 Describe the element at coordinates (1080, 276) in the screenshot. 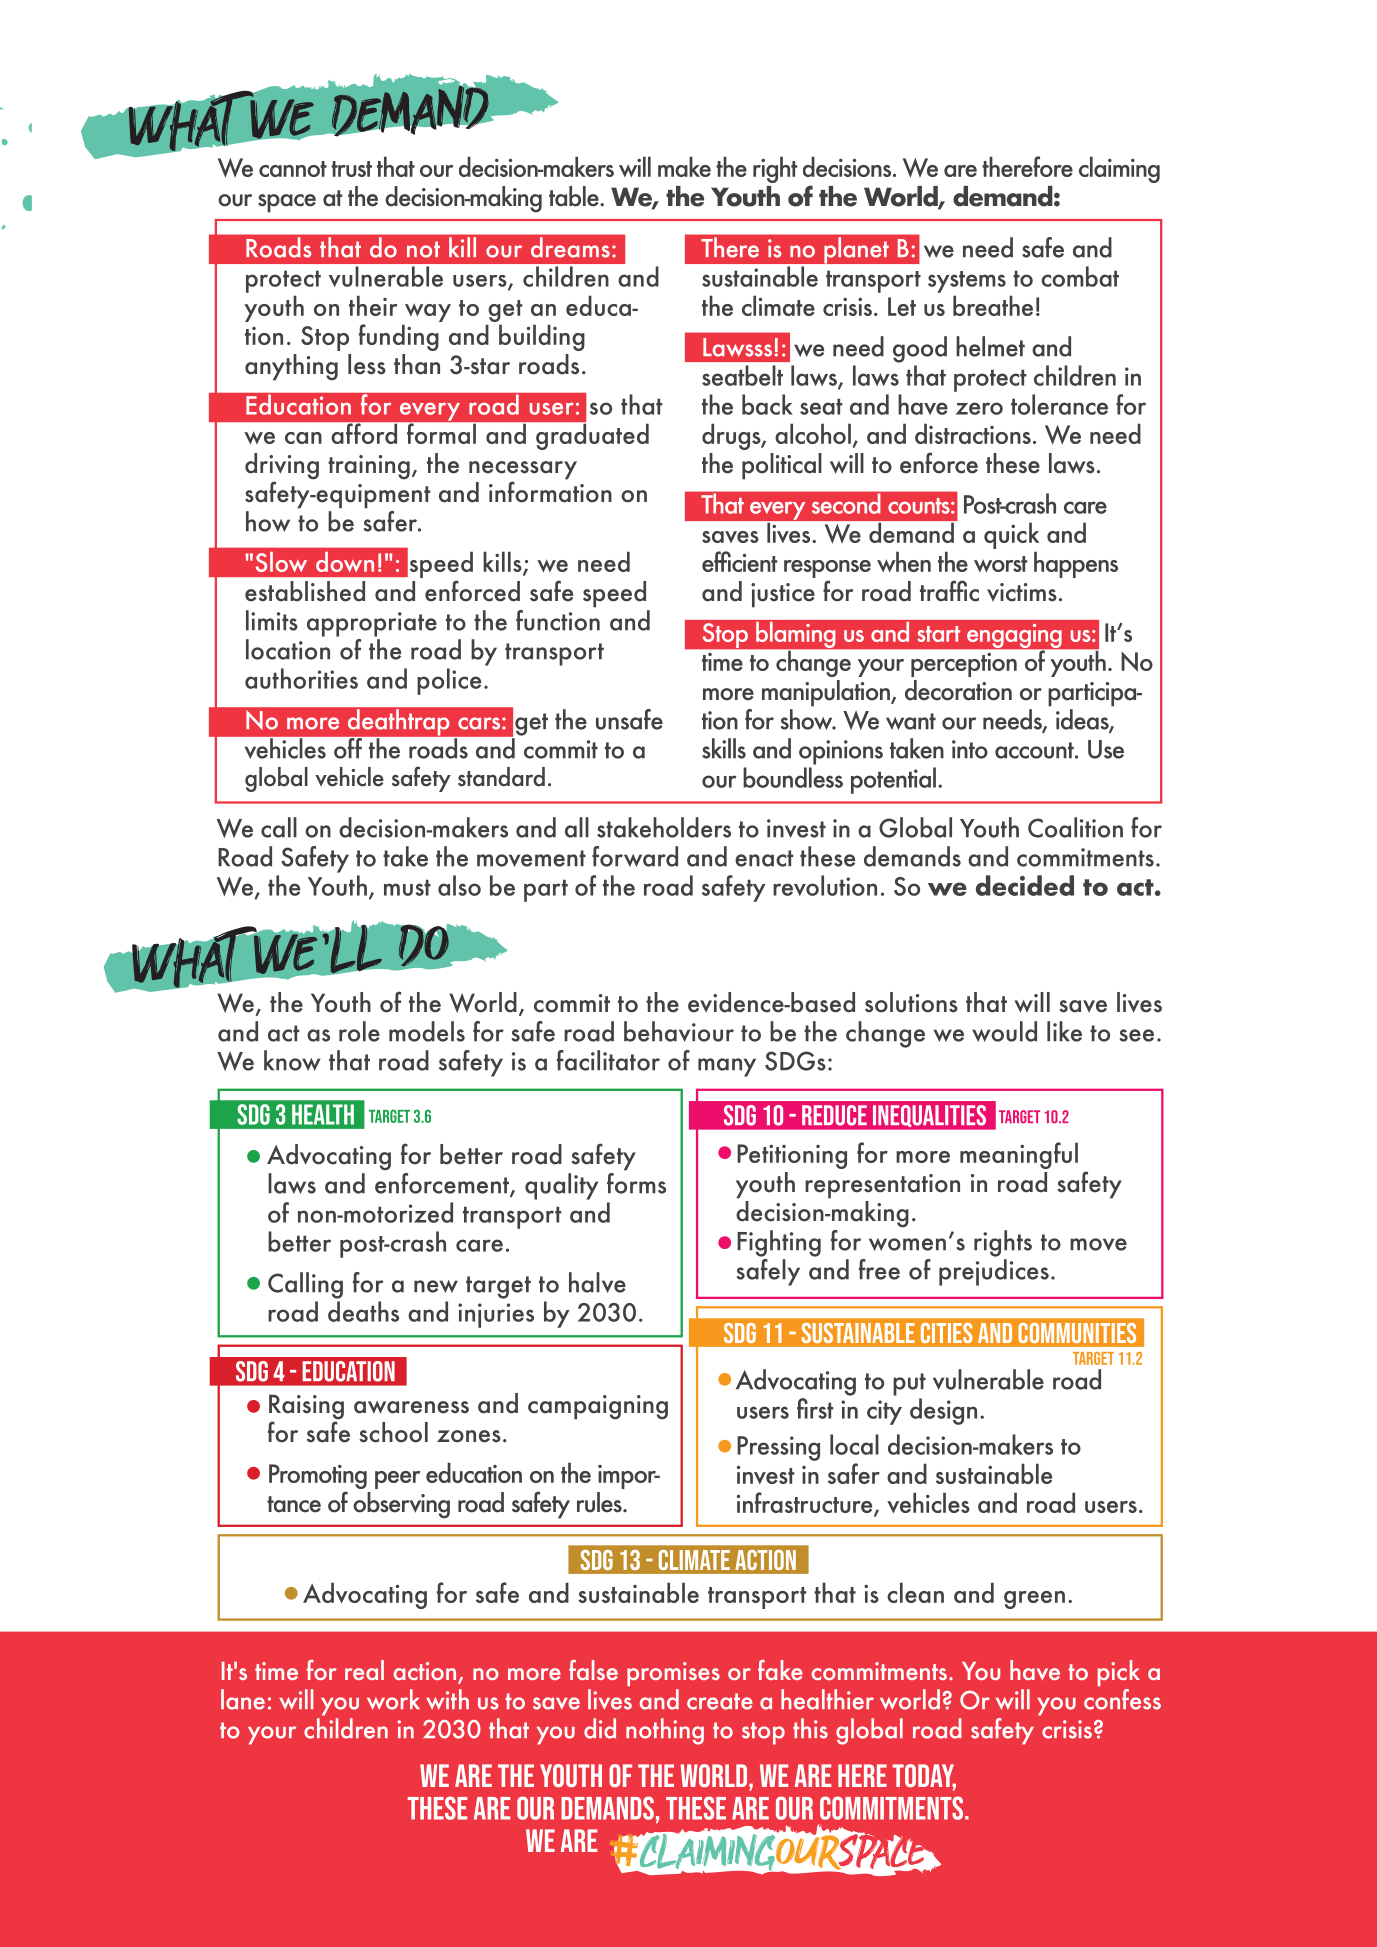

I see `combat` at that location.
